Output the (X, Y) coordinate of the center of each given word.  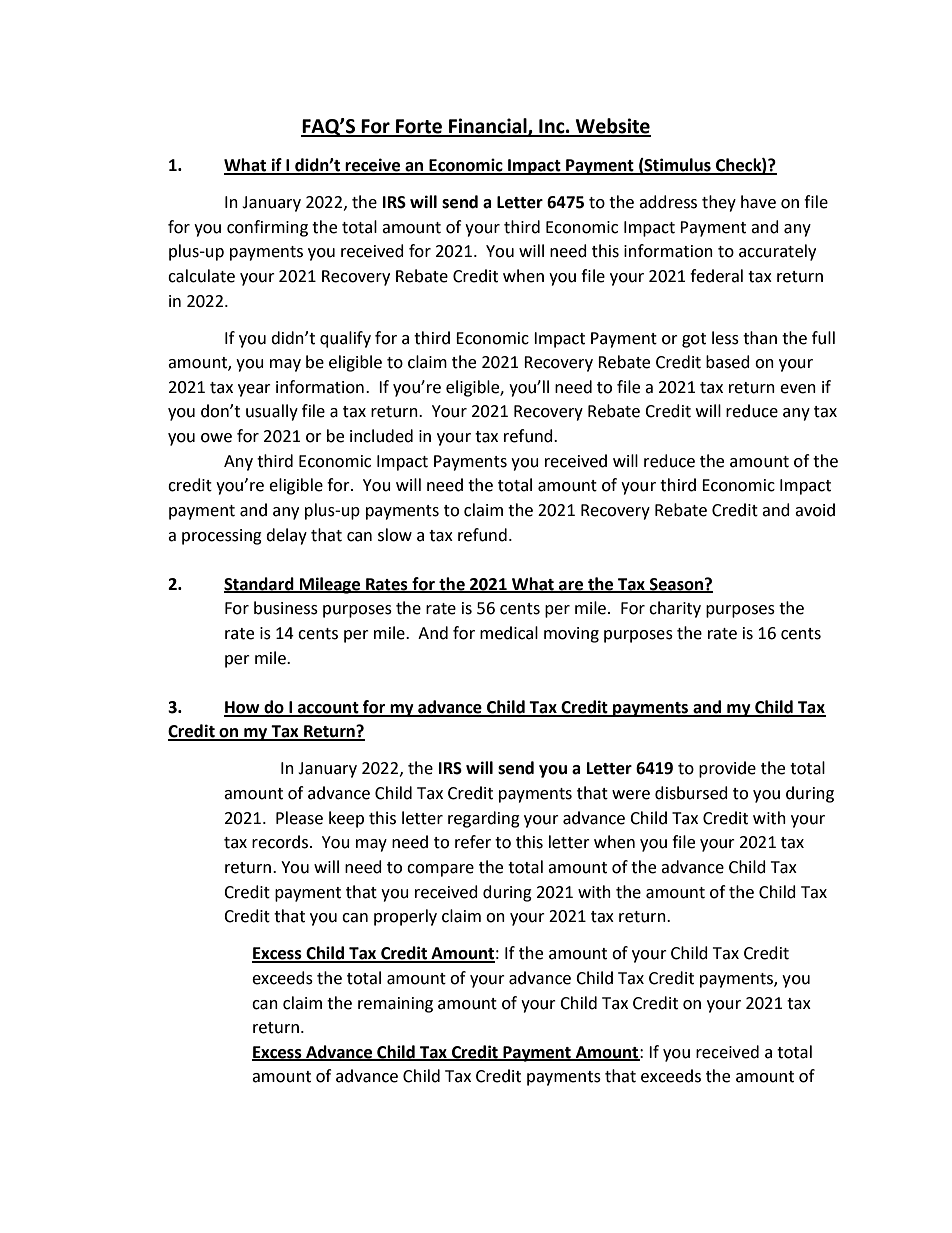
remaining (395, 1005)
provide (727, 769)
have (758, 202)
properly (405, 917)
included (381, 436)
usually (272, 412)
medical (509, 633)
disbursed (691, 793)
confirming (267, 228)
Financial (488, 127)
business (286, 608)
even (798, 389)
